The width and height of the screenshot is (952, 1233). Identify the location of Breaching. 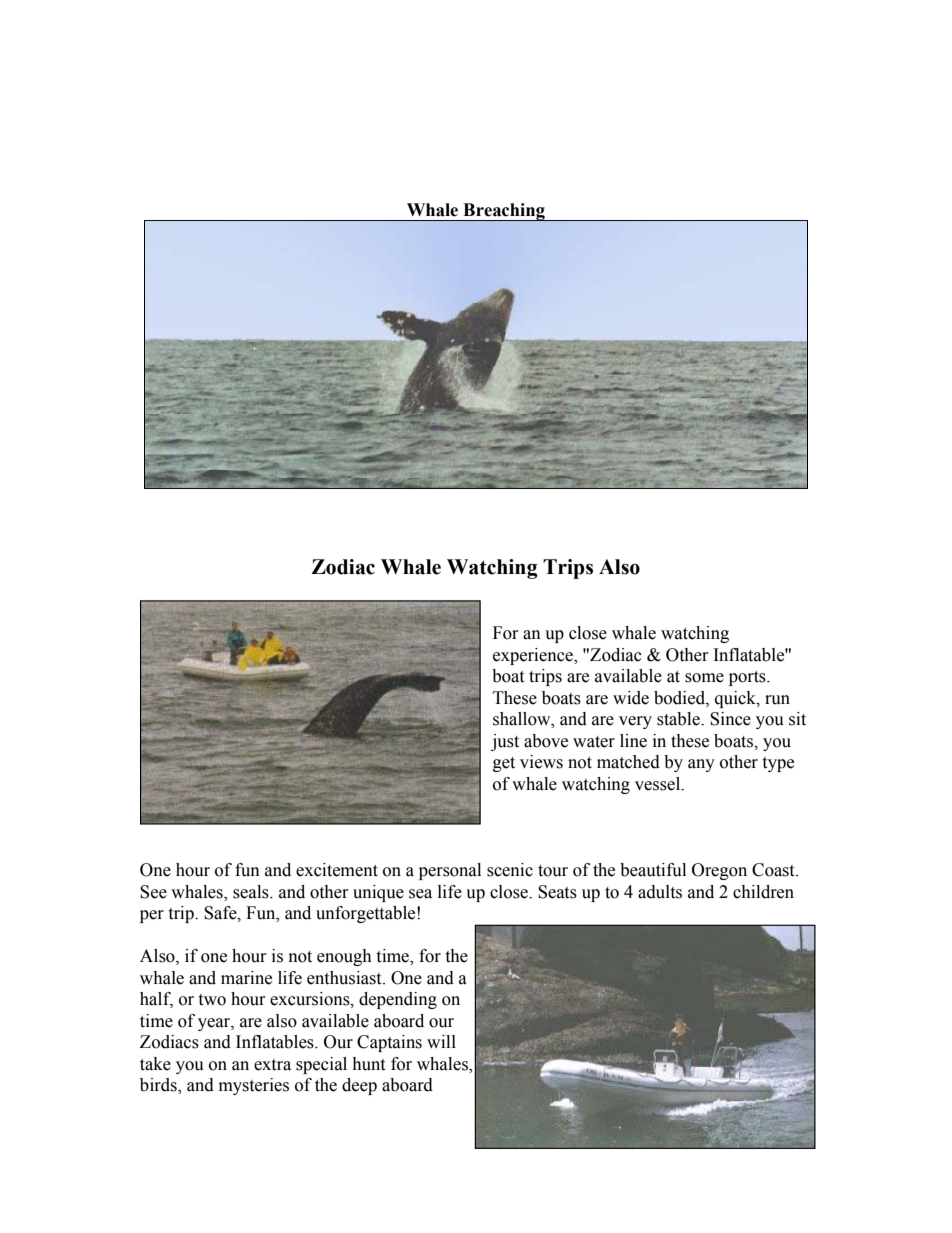
(504, 212).
